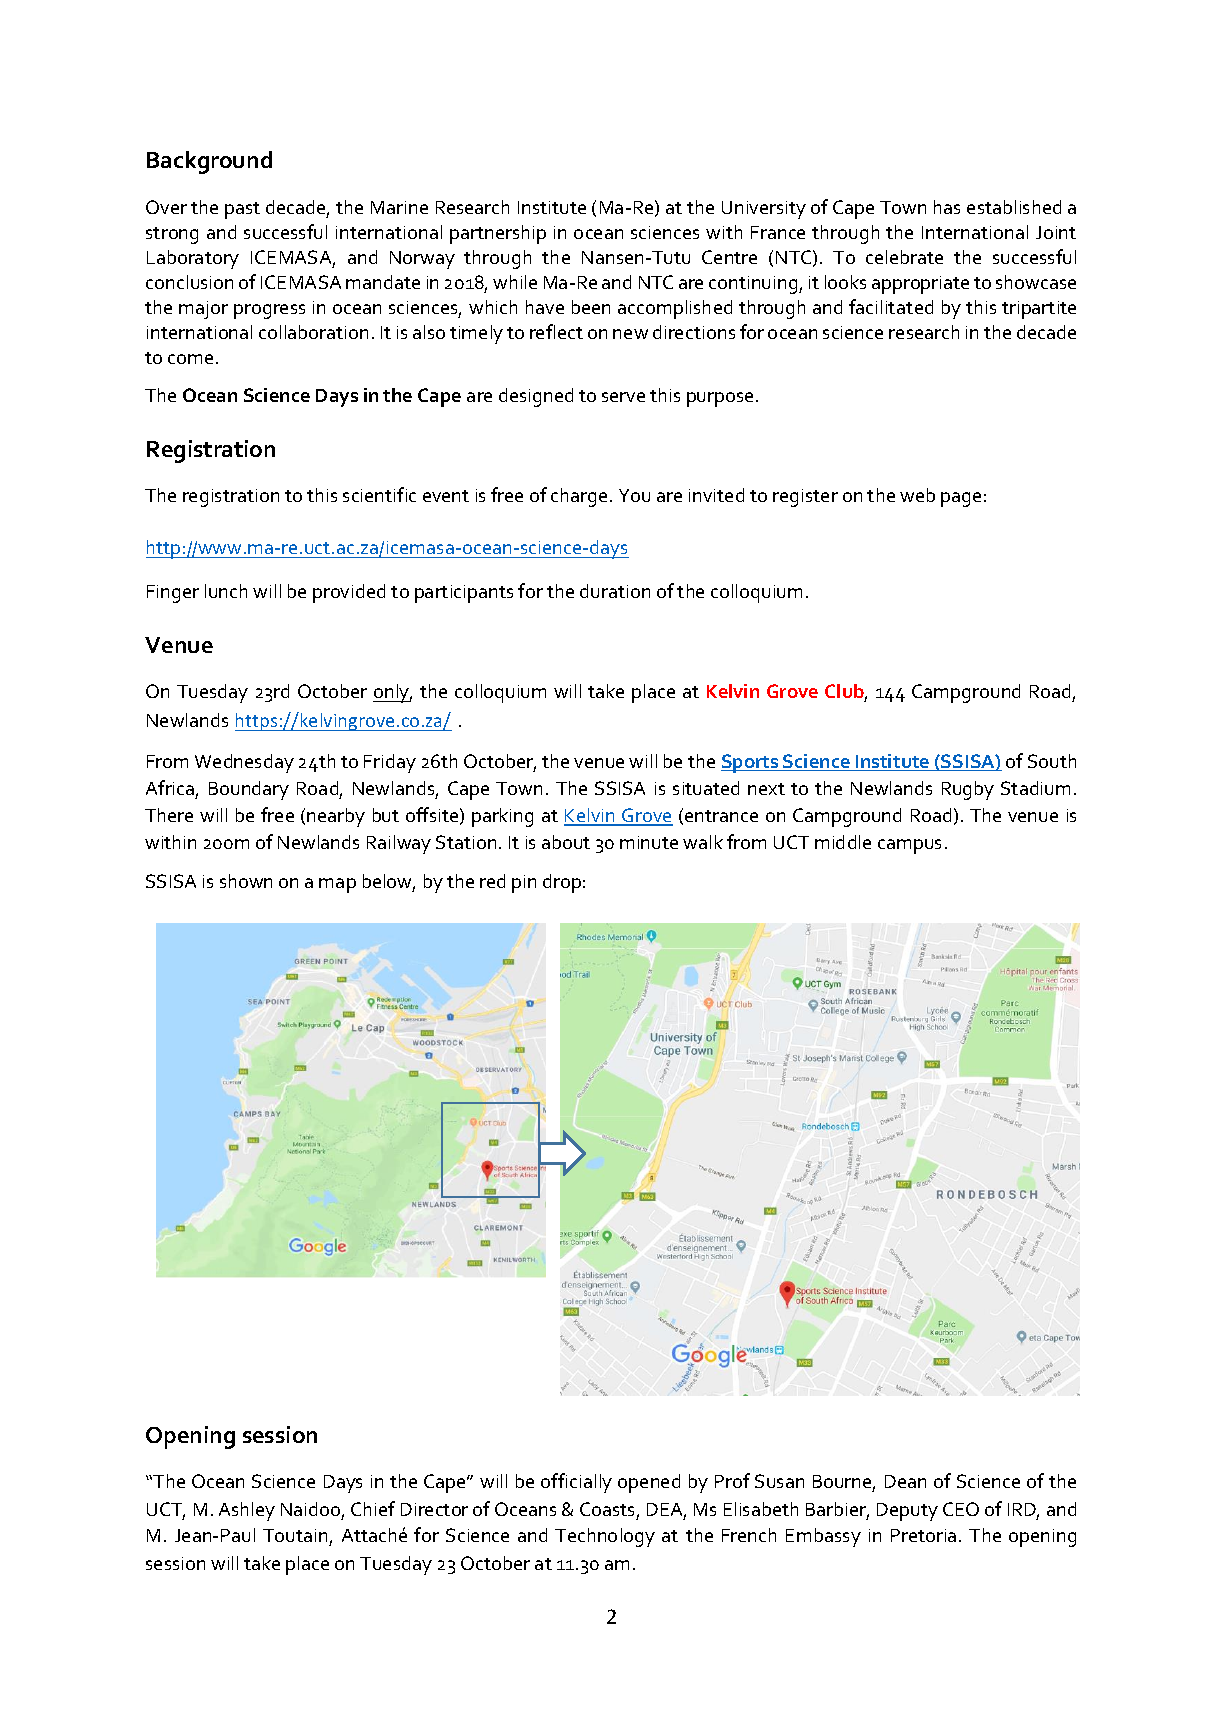 The width and height of the page is (1224, 1731). What do you see at coordinates (246, 881) in the page?
I see `shown` at bounding box center [246, 881].
